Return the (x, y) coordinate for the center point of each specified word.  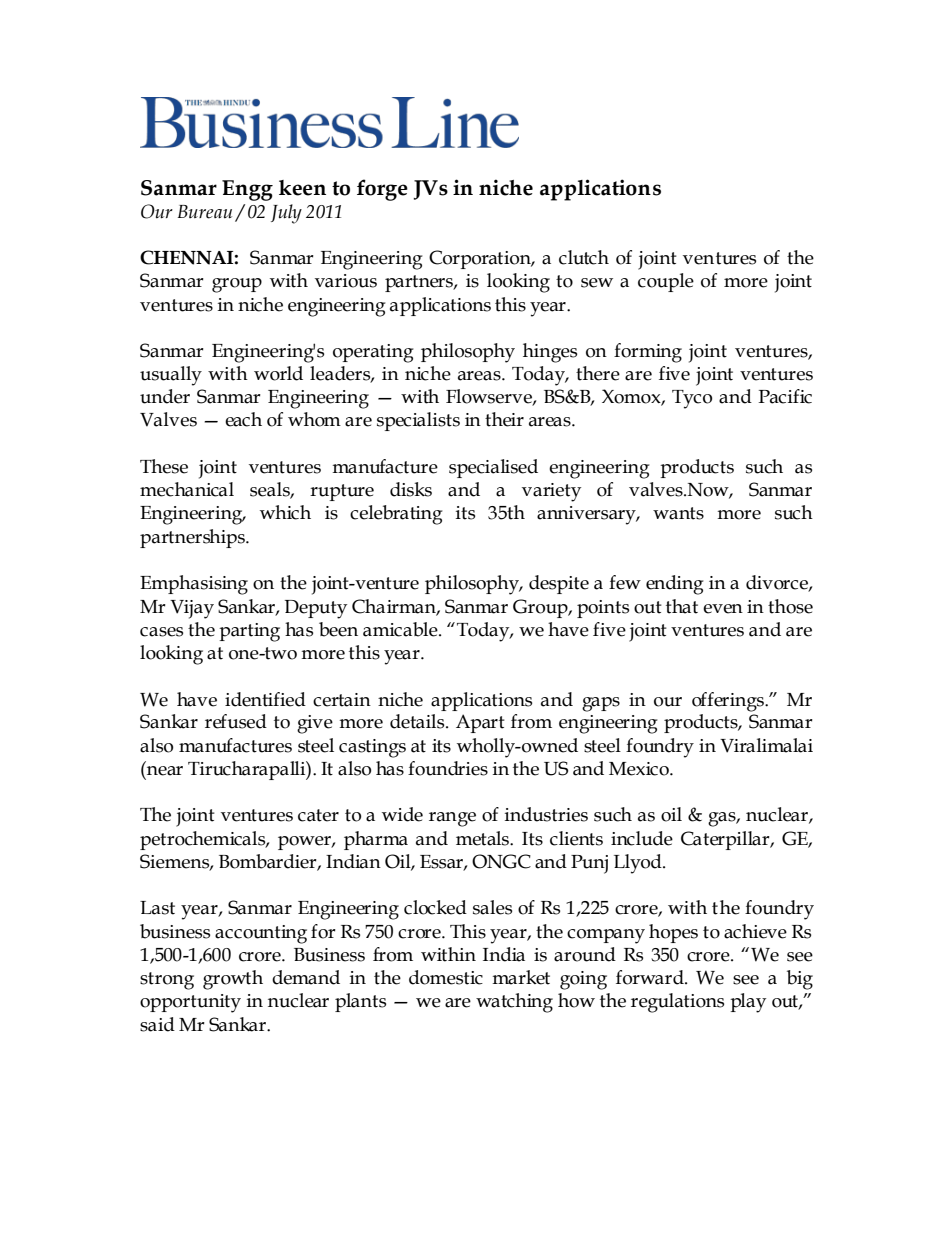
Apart (480, 723)
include (642, 838)
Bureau (205, 212)
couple (666, 282)
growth (233, 980)
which (285, 512)
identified (265, 699)
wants (678, 513)
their (504, 419)
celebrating (396, 515)
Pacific (785, 396)
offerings (729, 702)
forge (382, 190)
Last (157, 908)
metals (484, 838)
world (278, 373)
